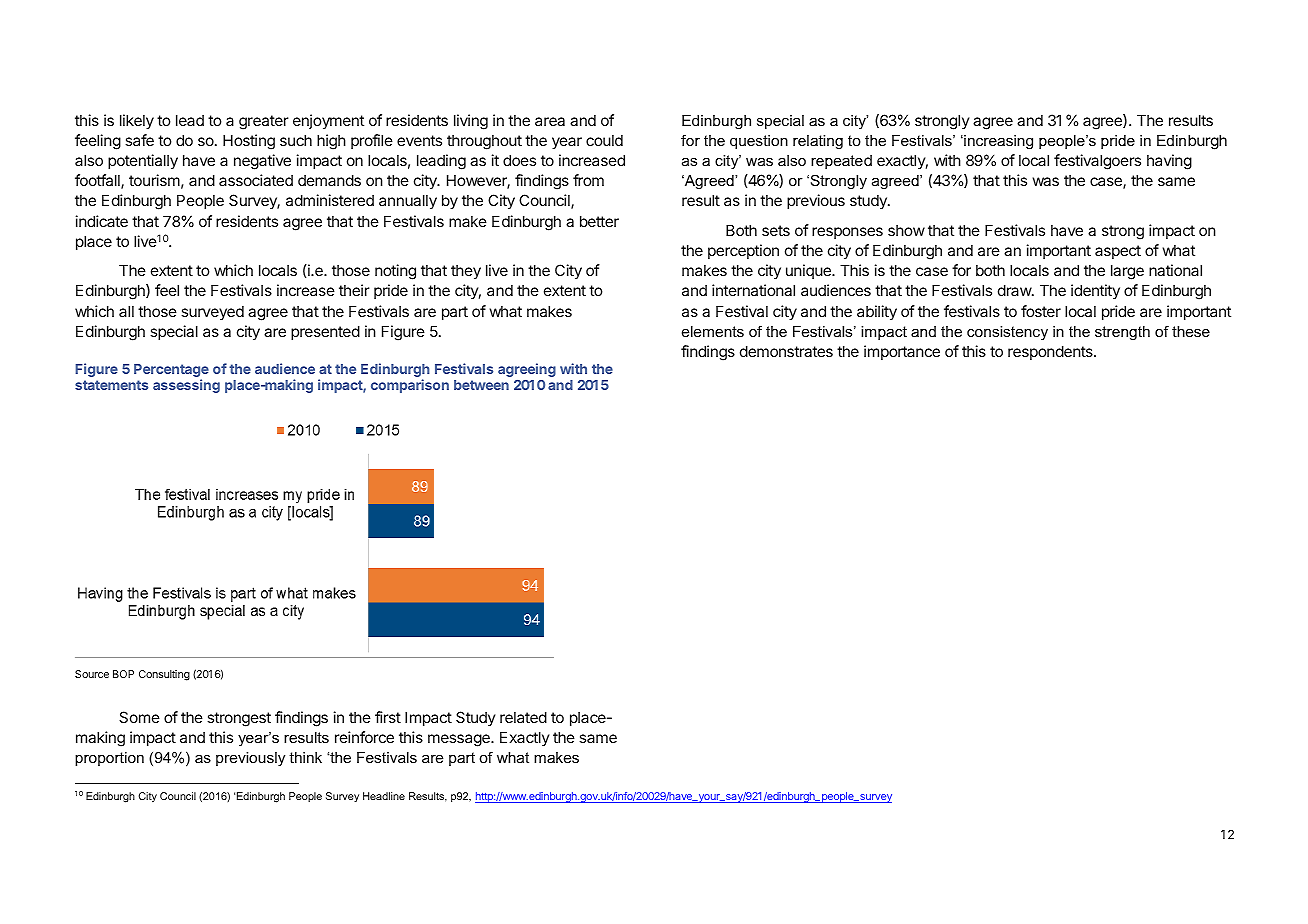 Image resolution: width=1308 pixels, height=924 pixels. I want to click on respondents, so click(1051, 352).
